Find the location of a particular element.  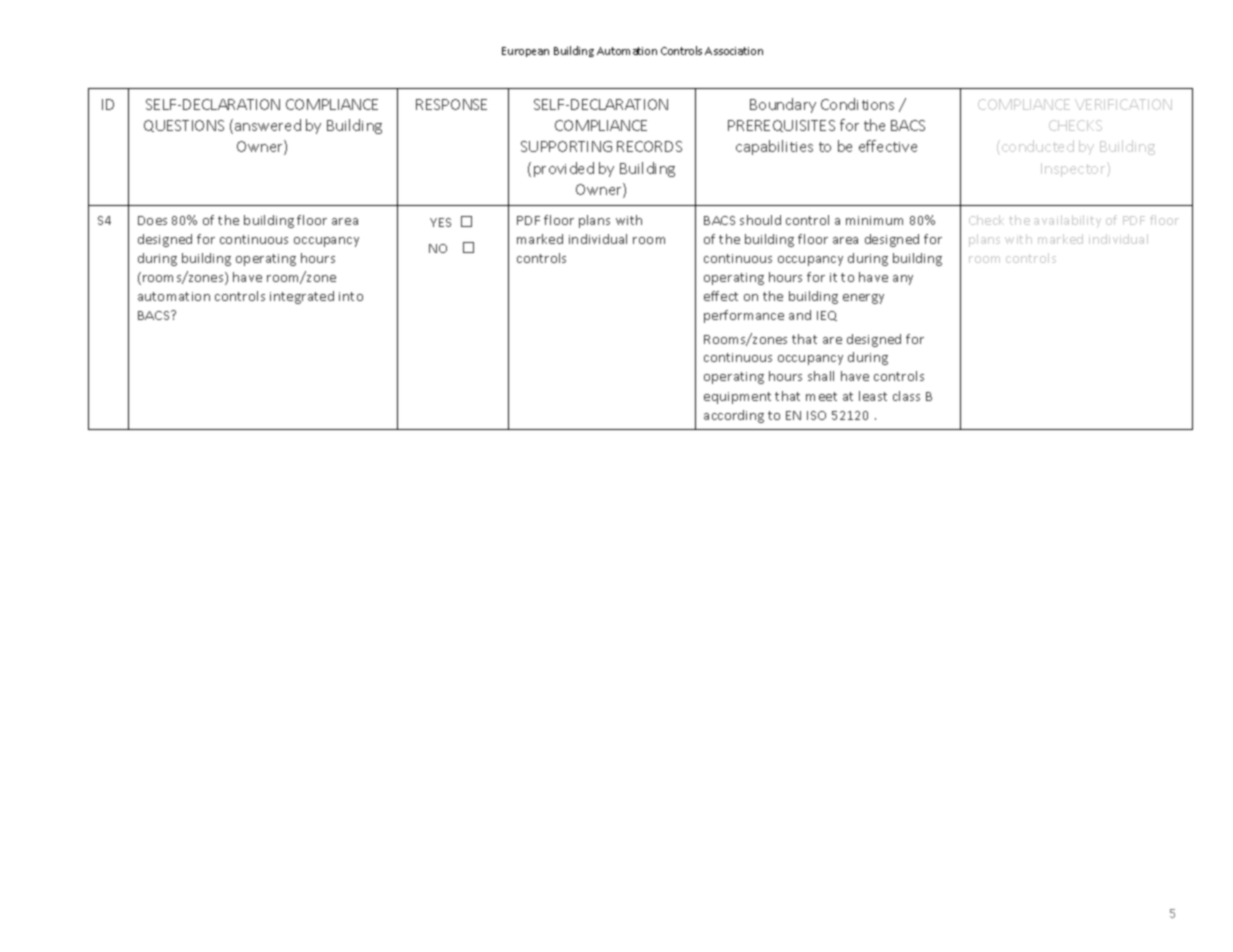

availability is located at coordinates (1067, 221).
